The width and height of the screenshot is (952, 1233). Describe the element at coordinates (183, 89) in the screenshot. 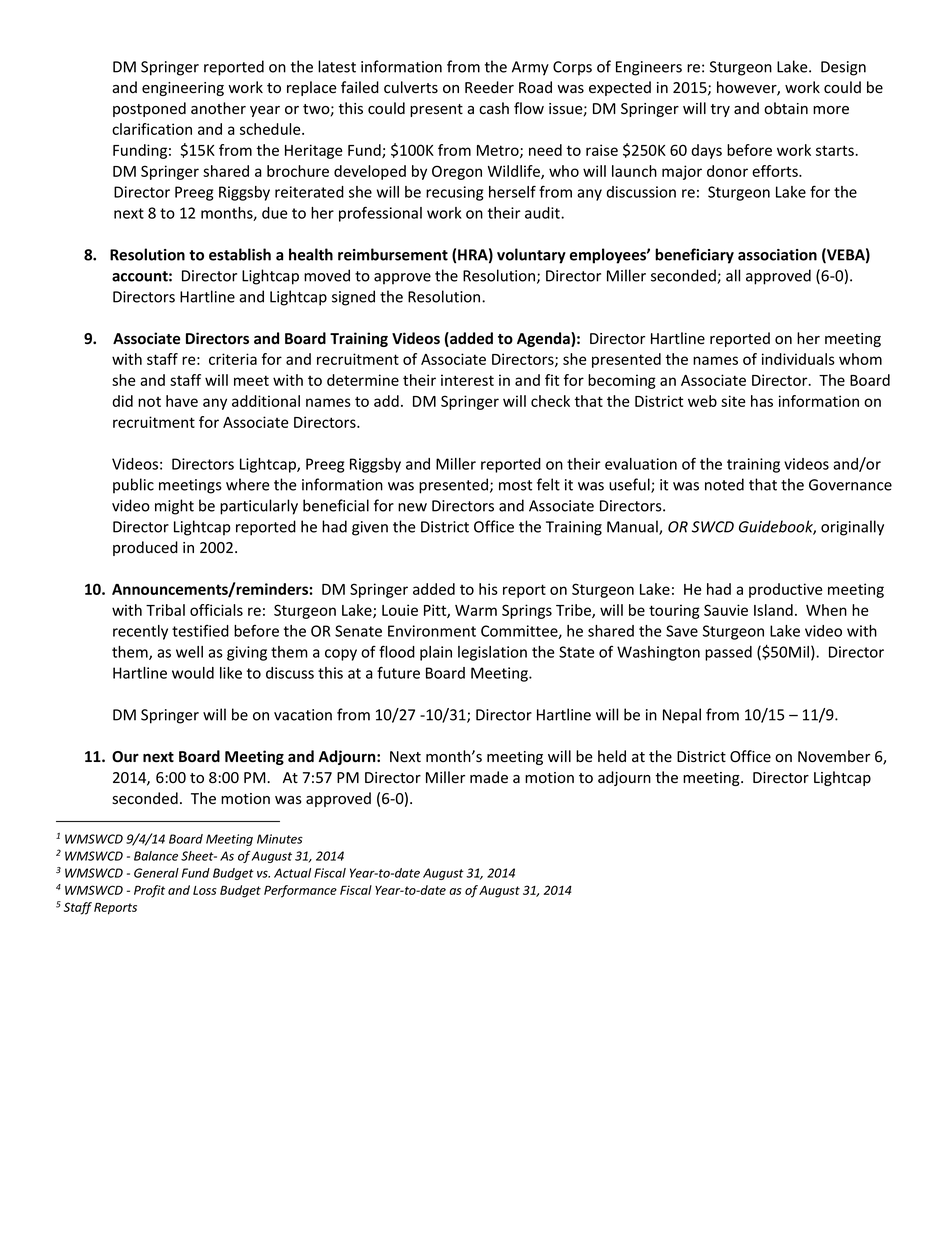

I see `engineering` at that location.
